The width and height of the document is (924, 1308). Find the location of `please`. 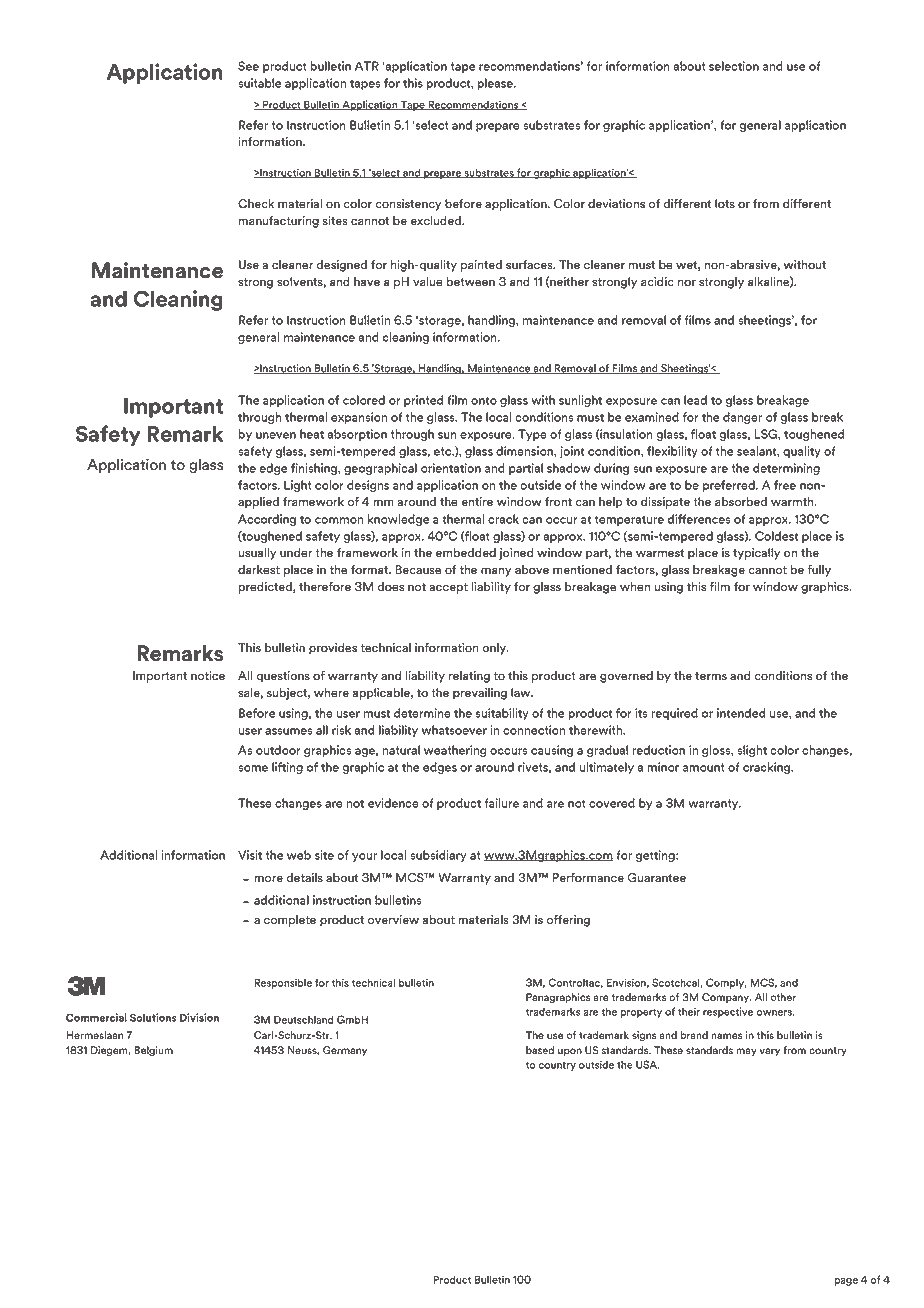

please is located at coordinates (496, 84).
